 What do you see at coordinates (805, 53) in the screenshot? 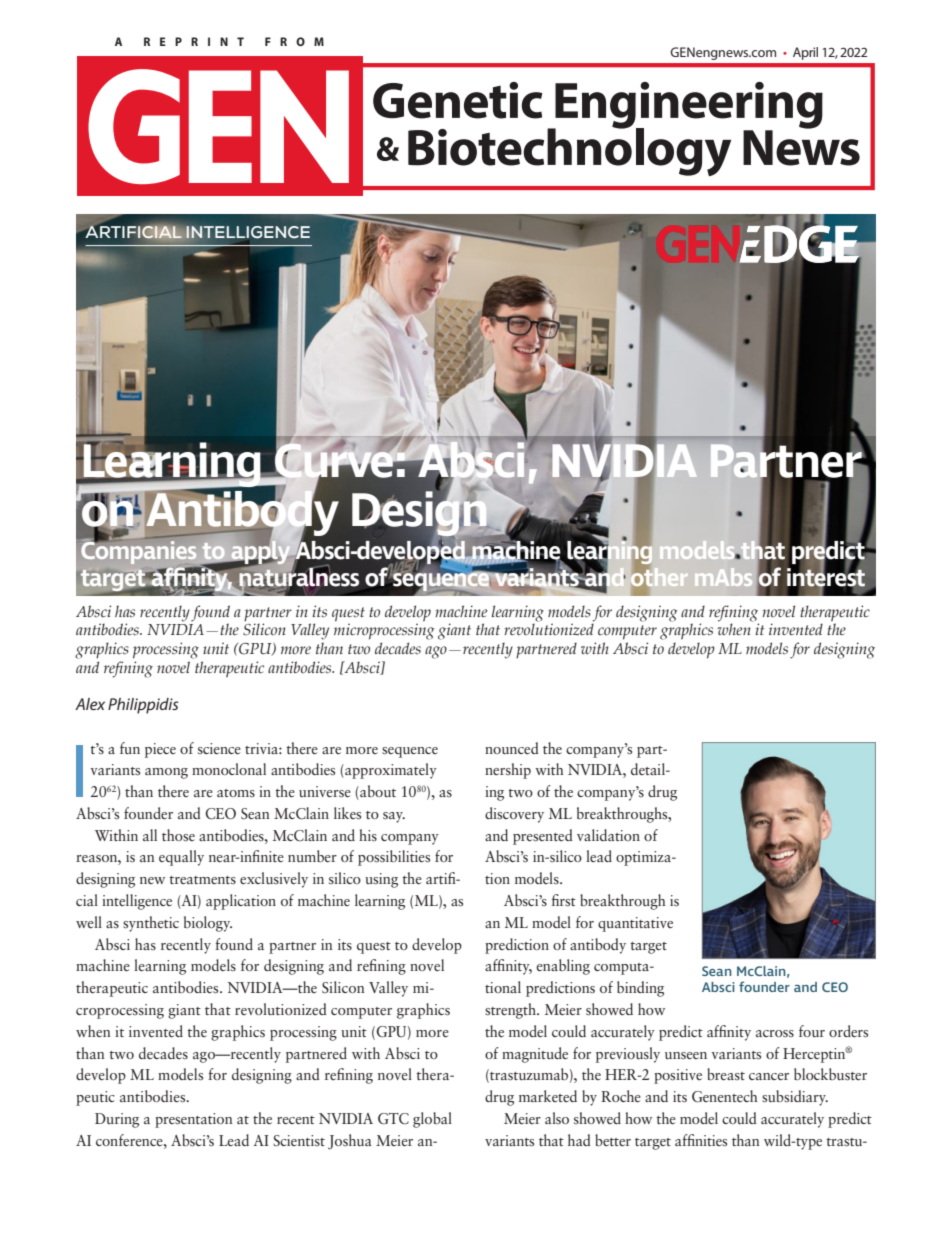
I see `April` at bounding box center [805, 53].
